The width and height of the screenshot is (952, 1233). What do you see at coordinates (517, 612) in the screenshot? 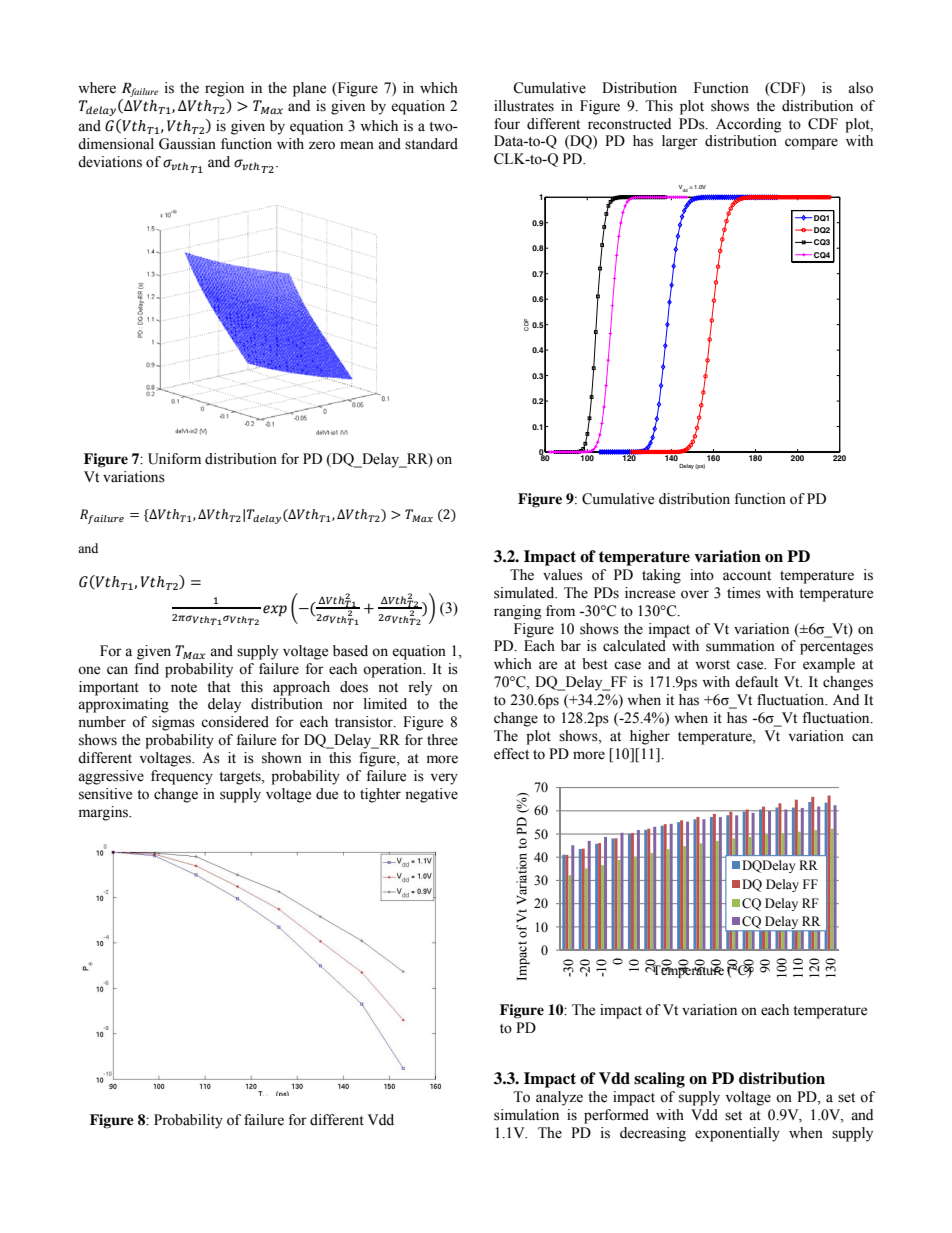
I see `ranging` at bounding box center [517, 612].
